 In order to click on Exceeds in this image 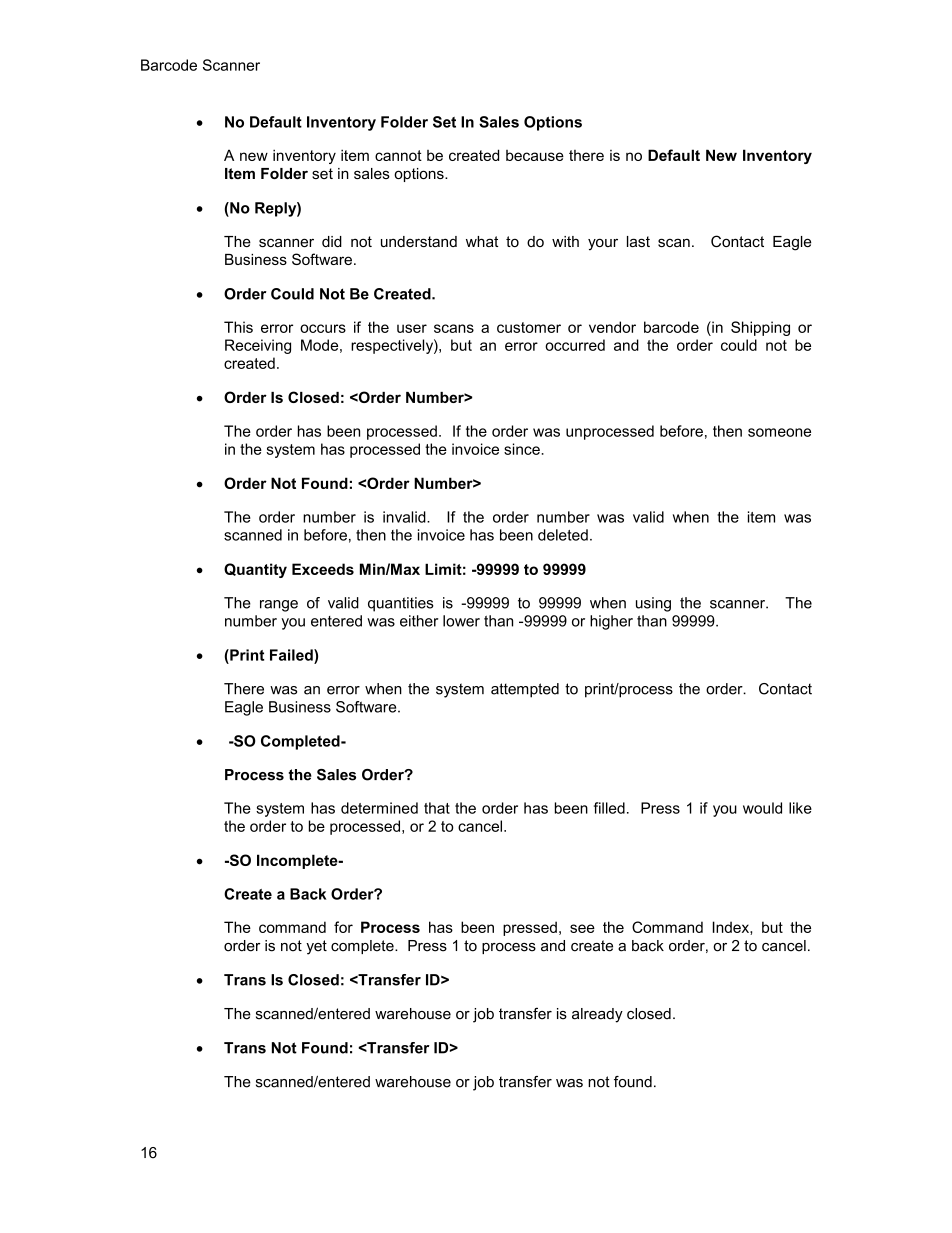, I will do `click(323, 569)`.
